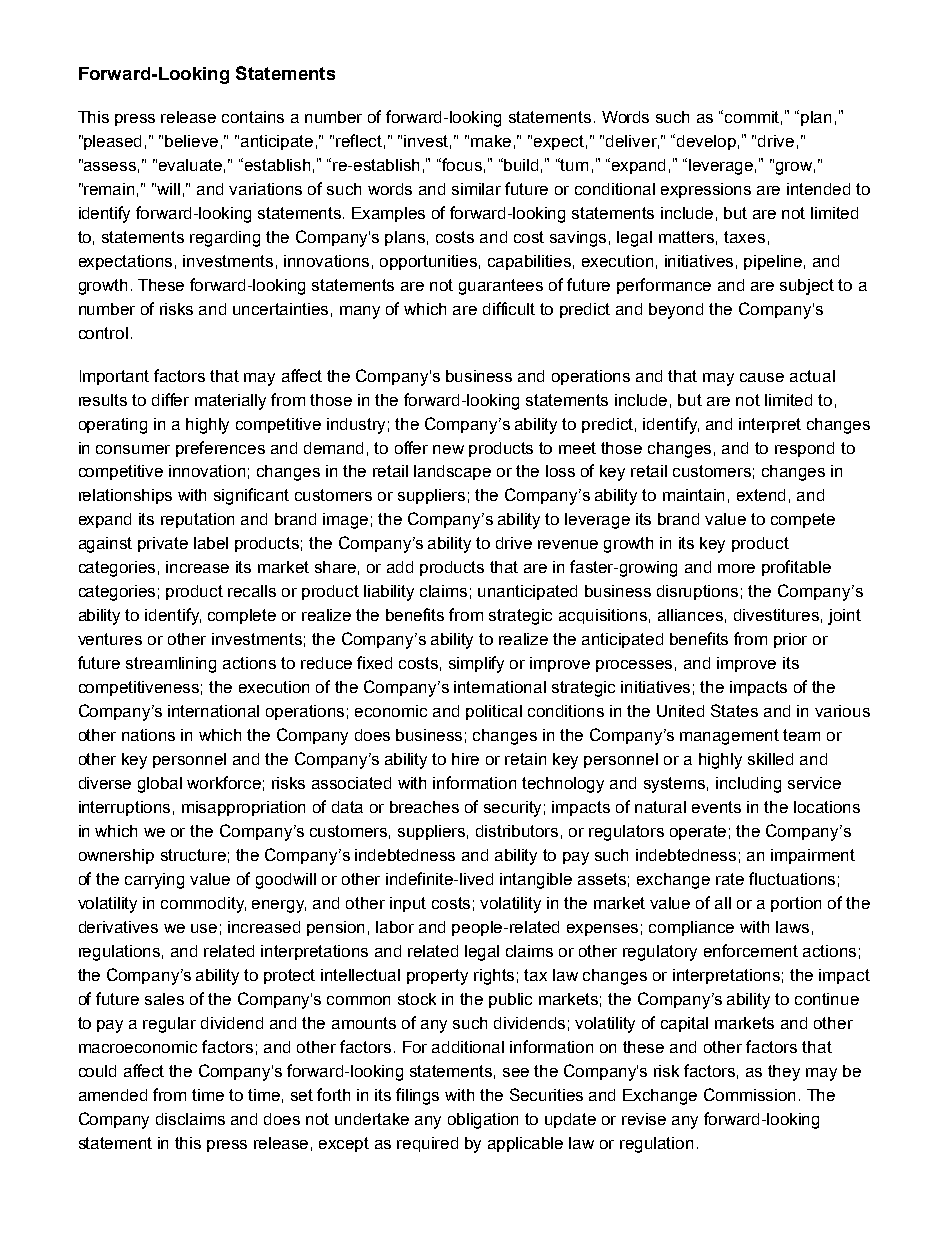 Image resolution: width=952 pixels, height=1233 pixels. I want to click on obligation, so click(483, 1121).
